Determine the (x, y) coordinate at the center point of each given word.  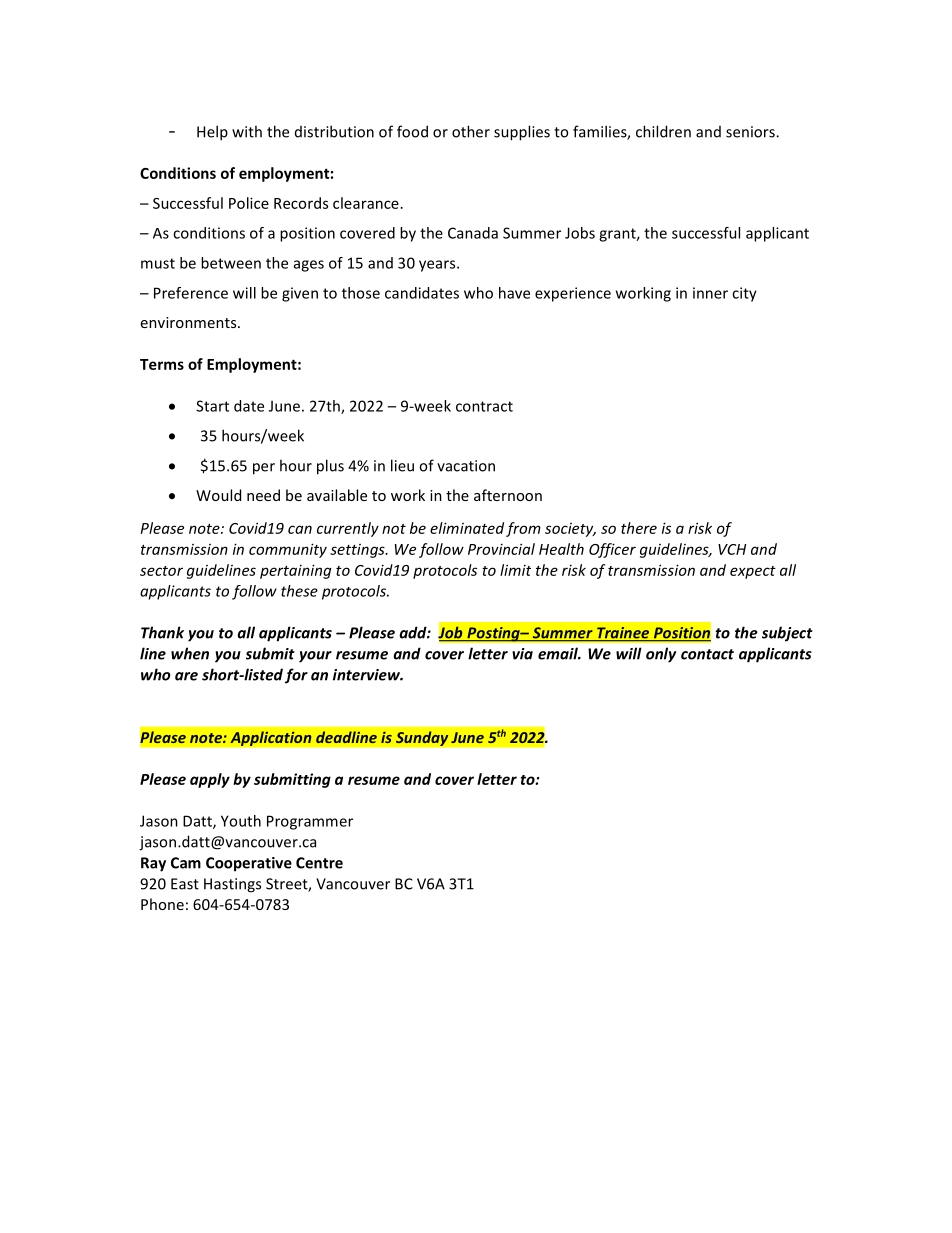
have (514, 293)
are (186, 676)
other (471, 131)
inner (710, 293)
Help (212, 133)
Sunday (422, 738)
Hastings (232, 885)
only (661, 655)
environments (190, 322)
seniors (751, 132)
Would (218, 495)
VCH (732, 549)
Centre (319, 863)
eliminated (467, 528)
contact (707, 654)
